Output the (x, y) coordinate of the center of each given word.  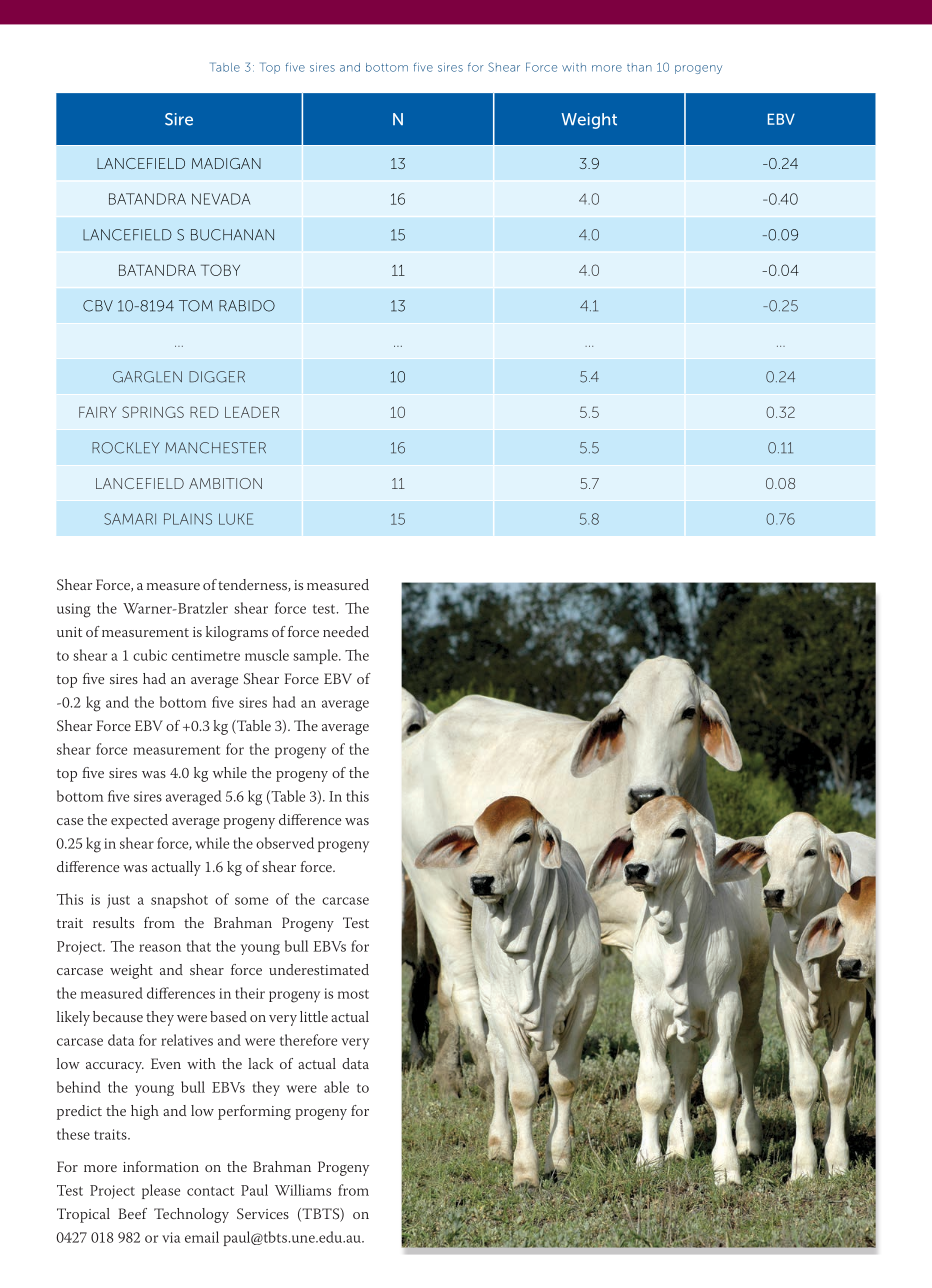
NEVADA (221, 199)
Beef (132, 1213)
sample (316, 656)
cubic (150, 655)
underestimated (319, 969)
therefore (308, 1040)
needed (346, 631)
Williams (303, 1190)
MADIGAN (226, 163)
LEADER (252, 412)
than (639, 67)
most (353, 994)
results (113, 922)
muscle (267, 655)
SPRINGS (153, 412)
